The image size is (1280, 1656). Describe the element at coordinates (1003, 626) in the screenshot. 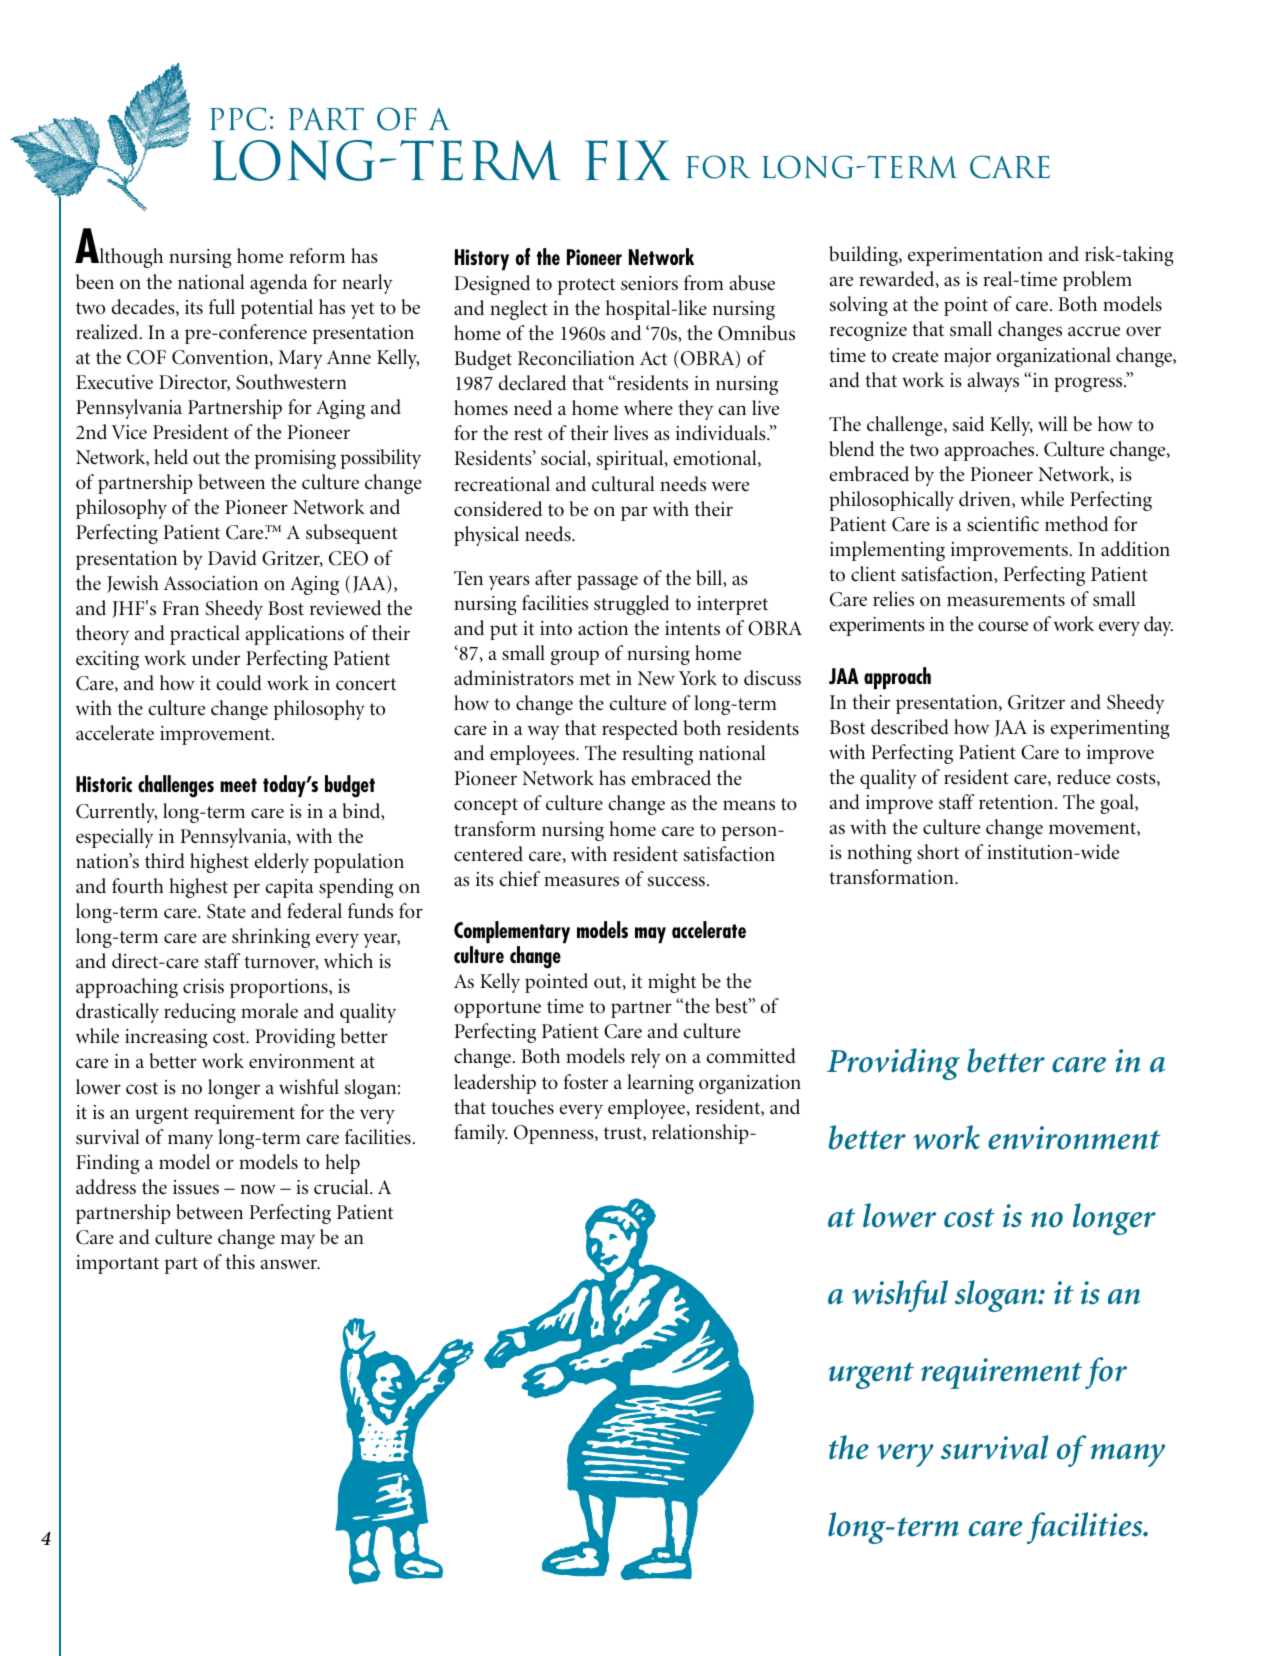

I see `course` at that location.
